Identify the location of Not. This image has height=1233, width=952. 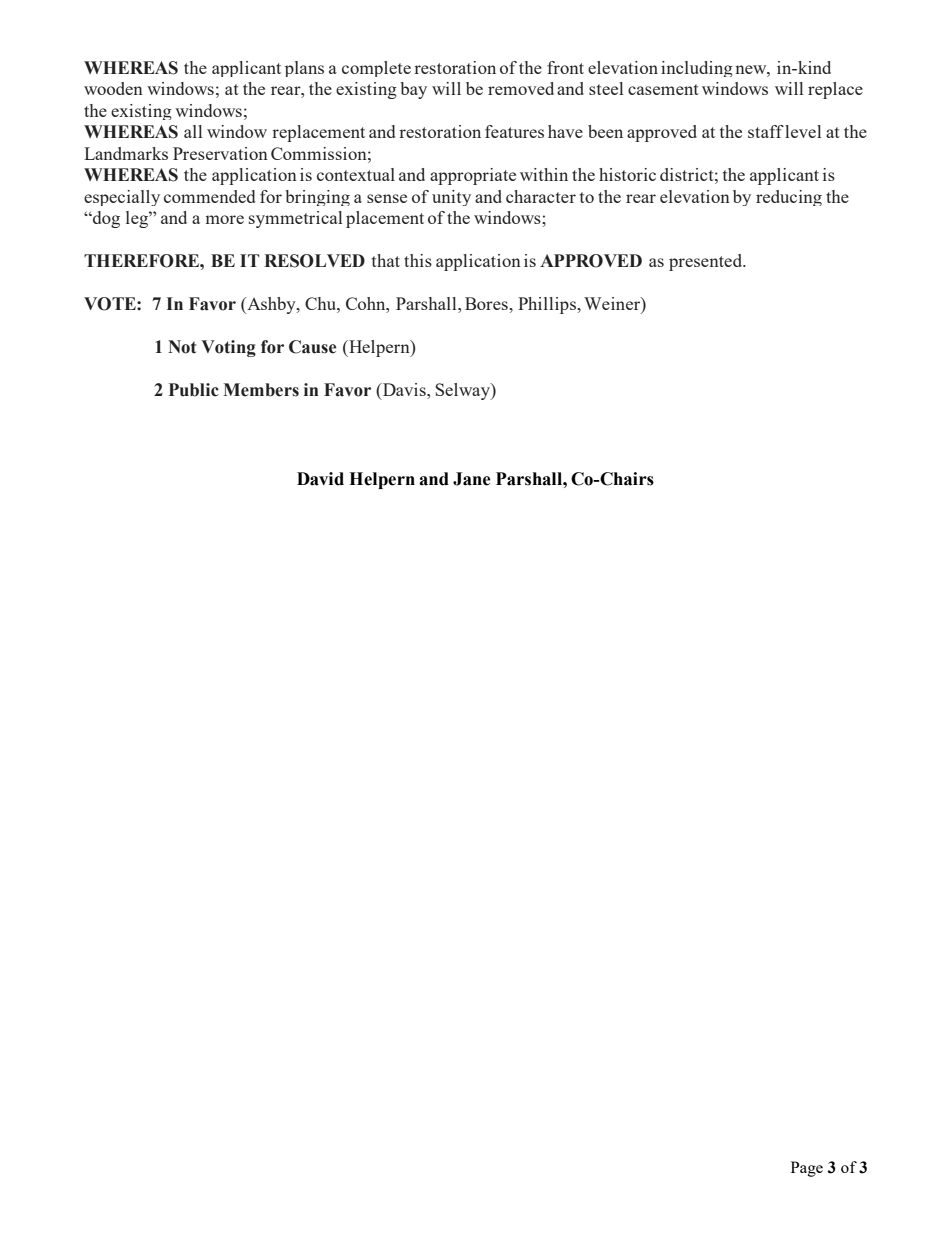
(182, 347).
